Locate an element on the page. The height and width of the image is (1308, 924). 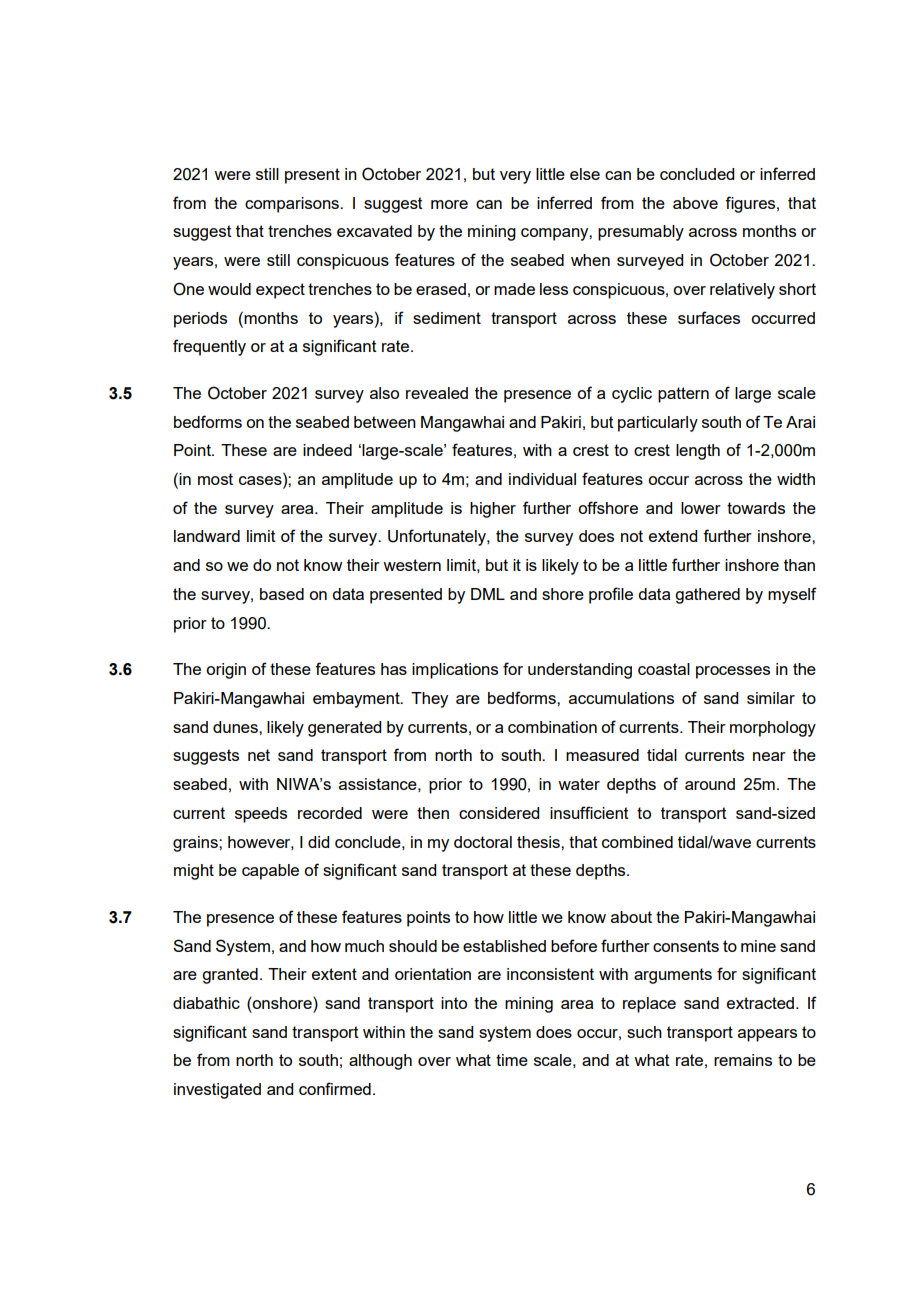
investigated is located at coordinates (217, 1091).
